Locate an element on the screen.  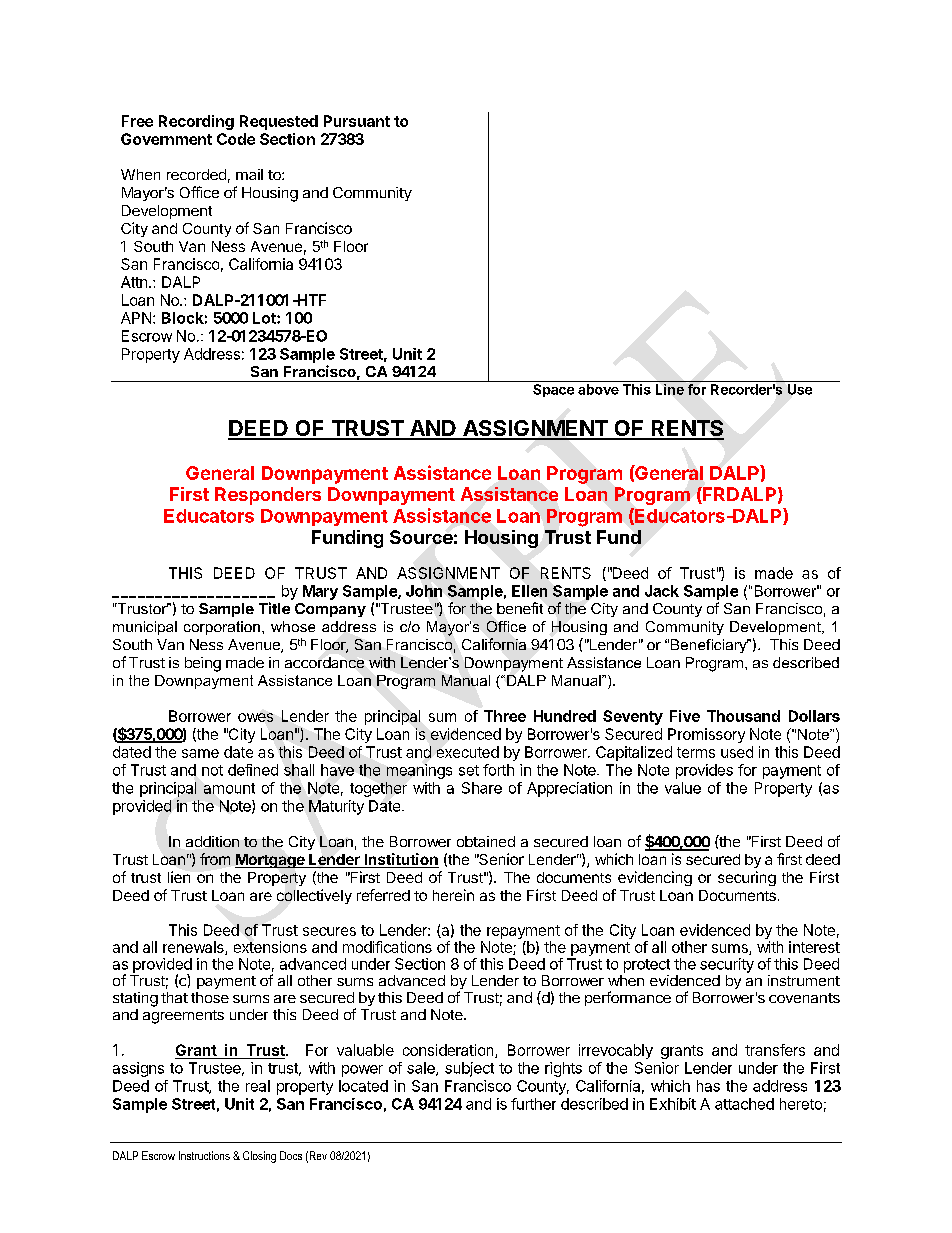
Pursuant is located at coordinates (357, 121).
